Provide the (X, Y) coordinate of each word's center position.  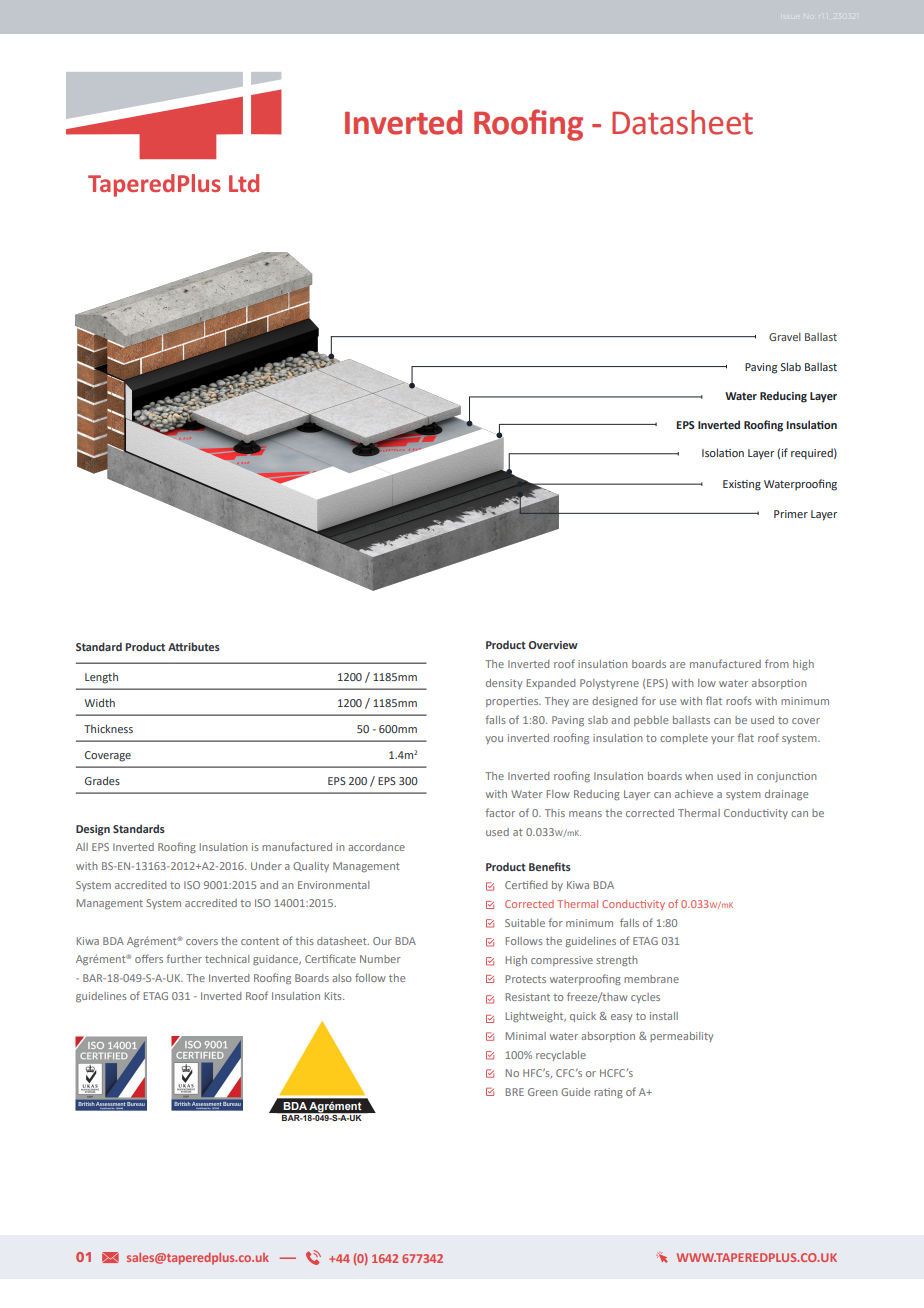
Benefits (550, 866)
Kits (334, 996)
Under (266, 866)
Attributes (194, 646)
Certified (526, 884)
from (777, 663)
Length (101, 678)
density (504, 684)
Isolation (723, 452)
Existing (742, 485)
